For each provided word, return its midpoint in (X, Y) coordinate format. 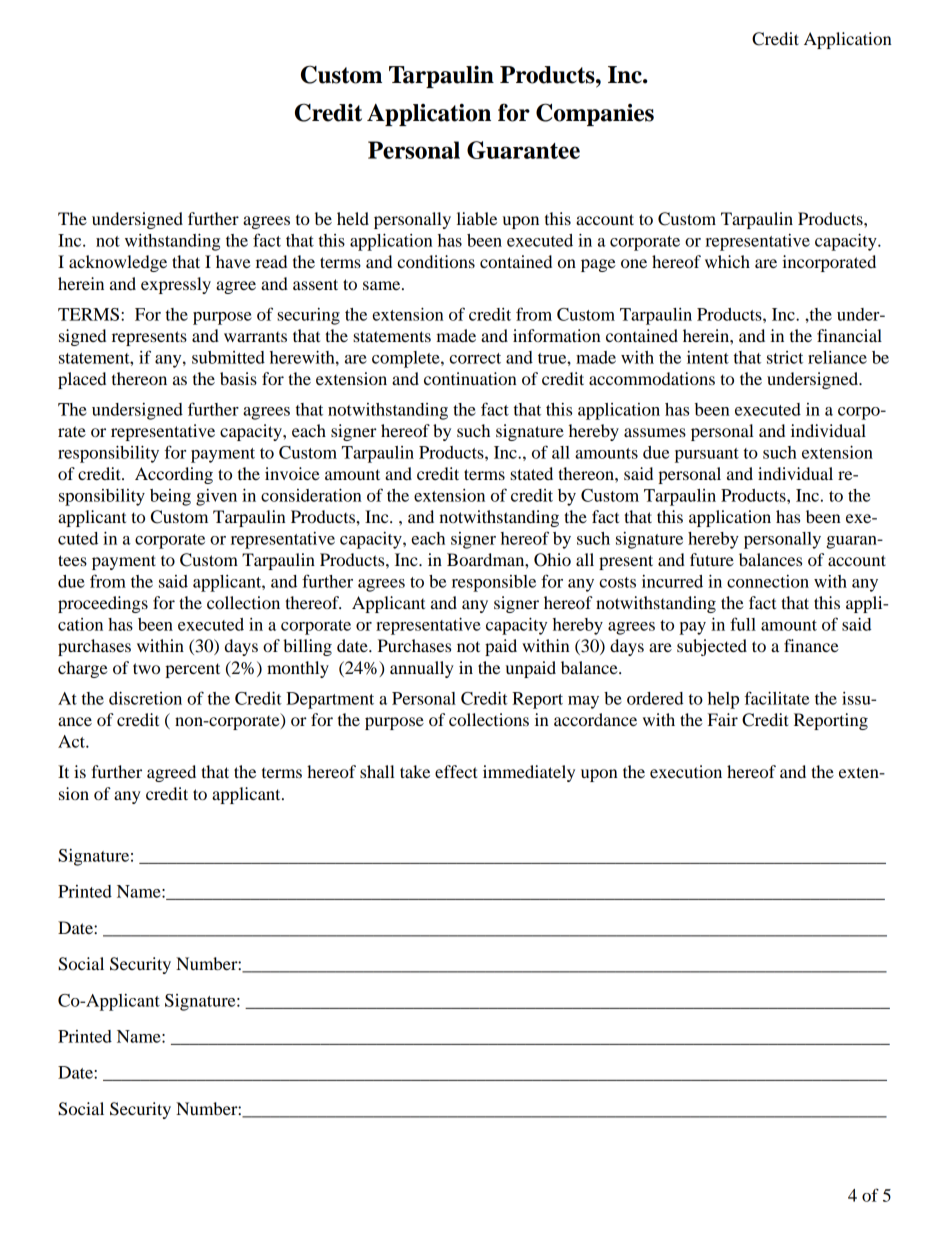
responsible (494, 583)
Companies (595, 114)
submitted (228, 357)
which (727, 261)
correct (475, 358)
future (712, 559)
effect (456, 771)
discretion (145, 698)
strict (785, 357)
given (216, 497)
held (353, 218)
